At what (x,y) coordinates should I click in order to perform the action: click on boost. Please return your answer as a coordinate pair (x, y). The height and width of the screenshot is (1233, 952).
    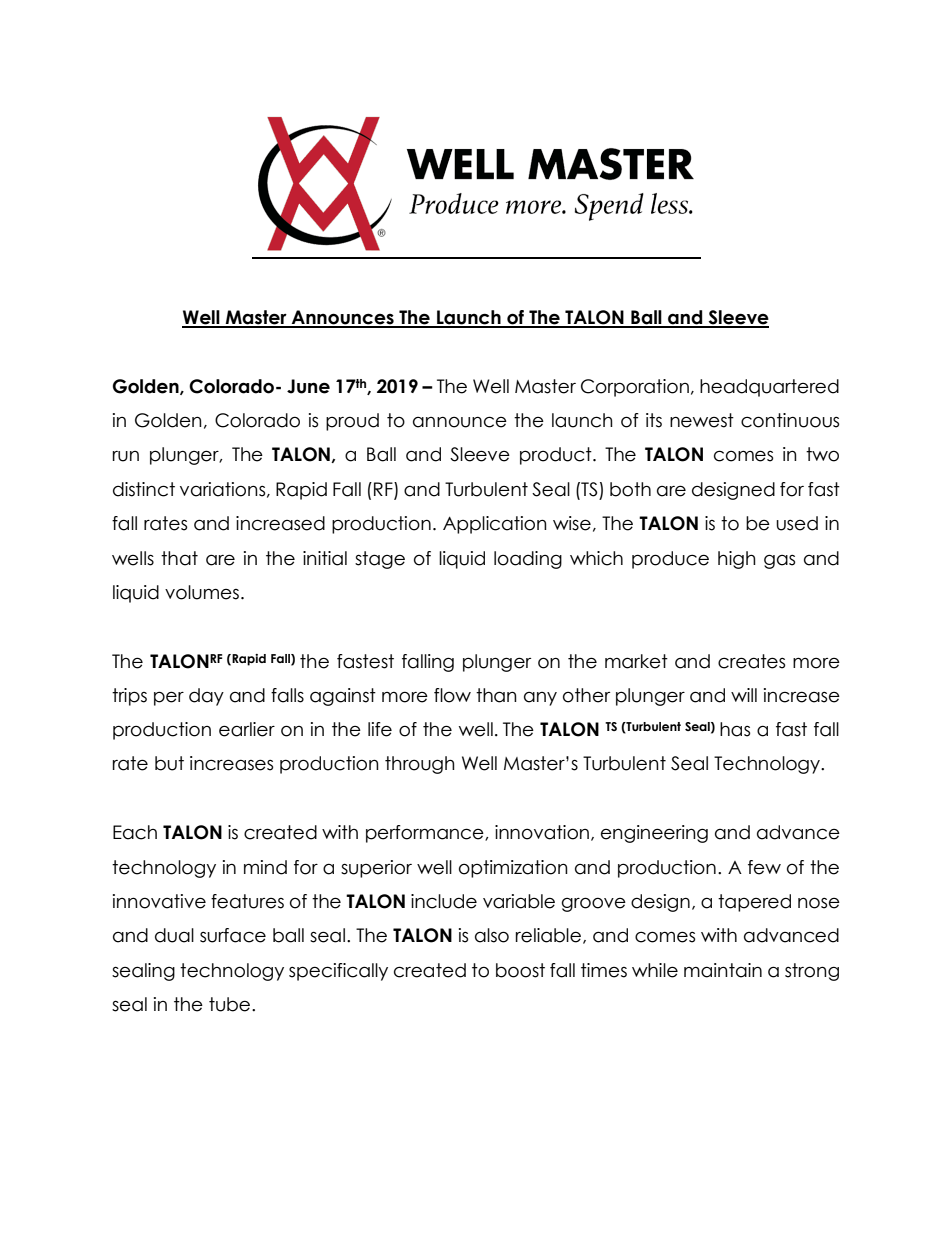
    Looking at the image, I should click on (520, 970).
